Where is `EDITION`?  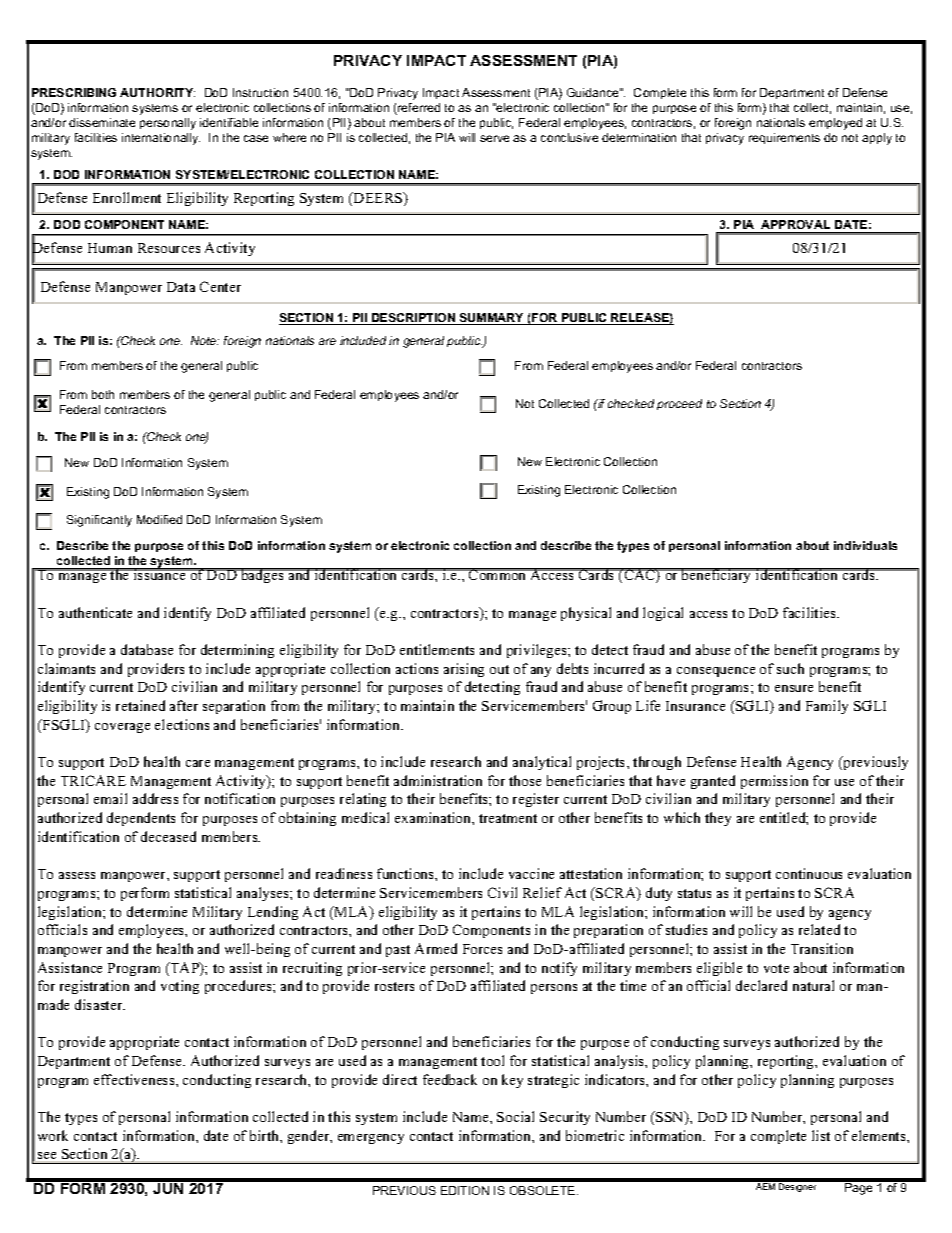
EDITION is located at coordinates (465, 1190).
